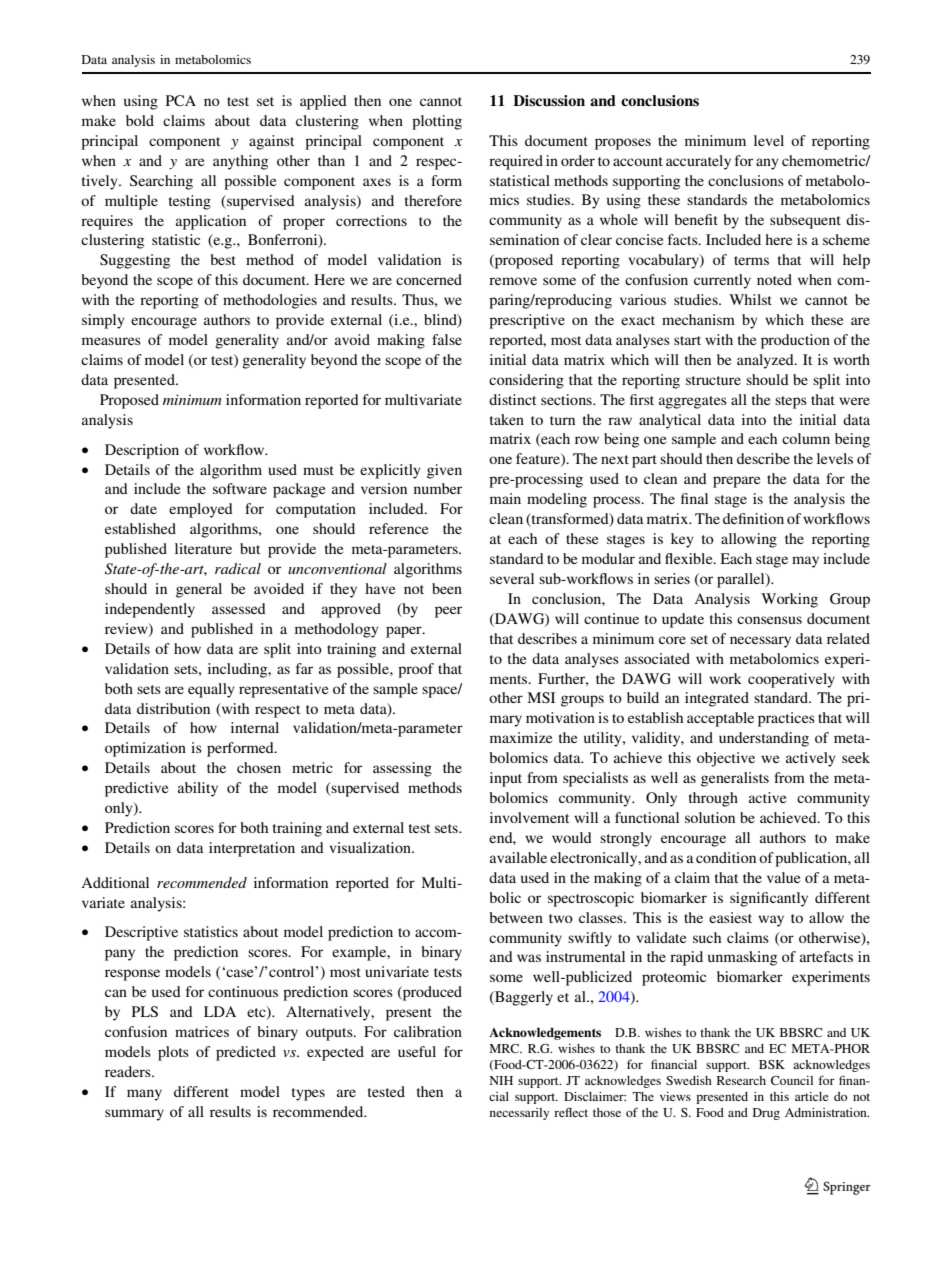 This screenshot has width=952, height=1265. Describe the element at coordinates (111, 341) in the screenshot. I see `measures` at that location.
